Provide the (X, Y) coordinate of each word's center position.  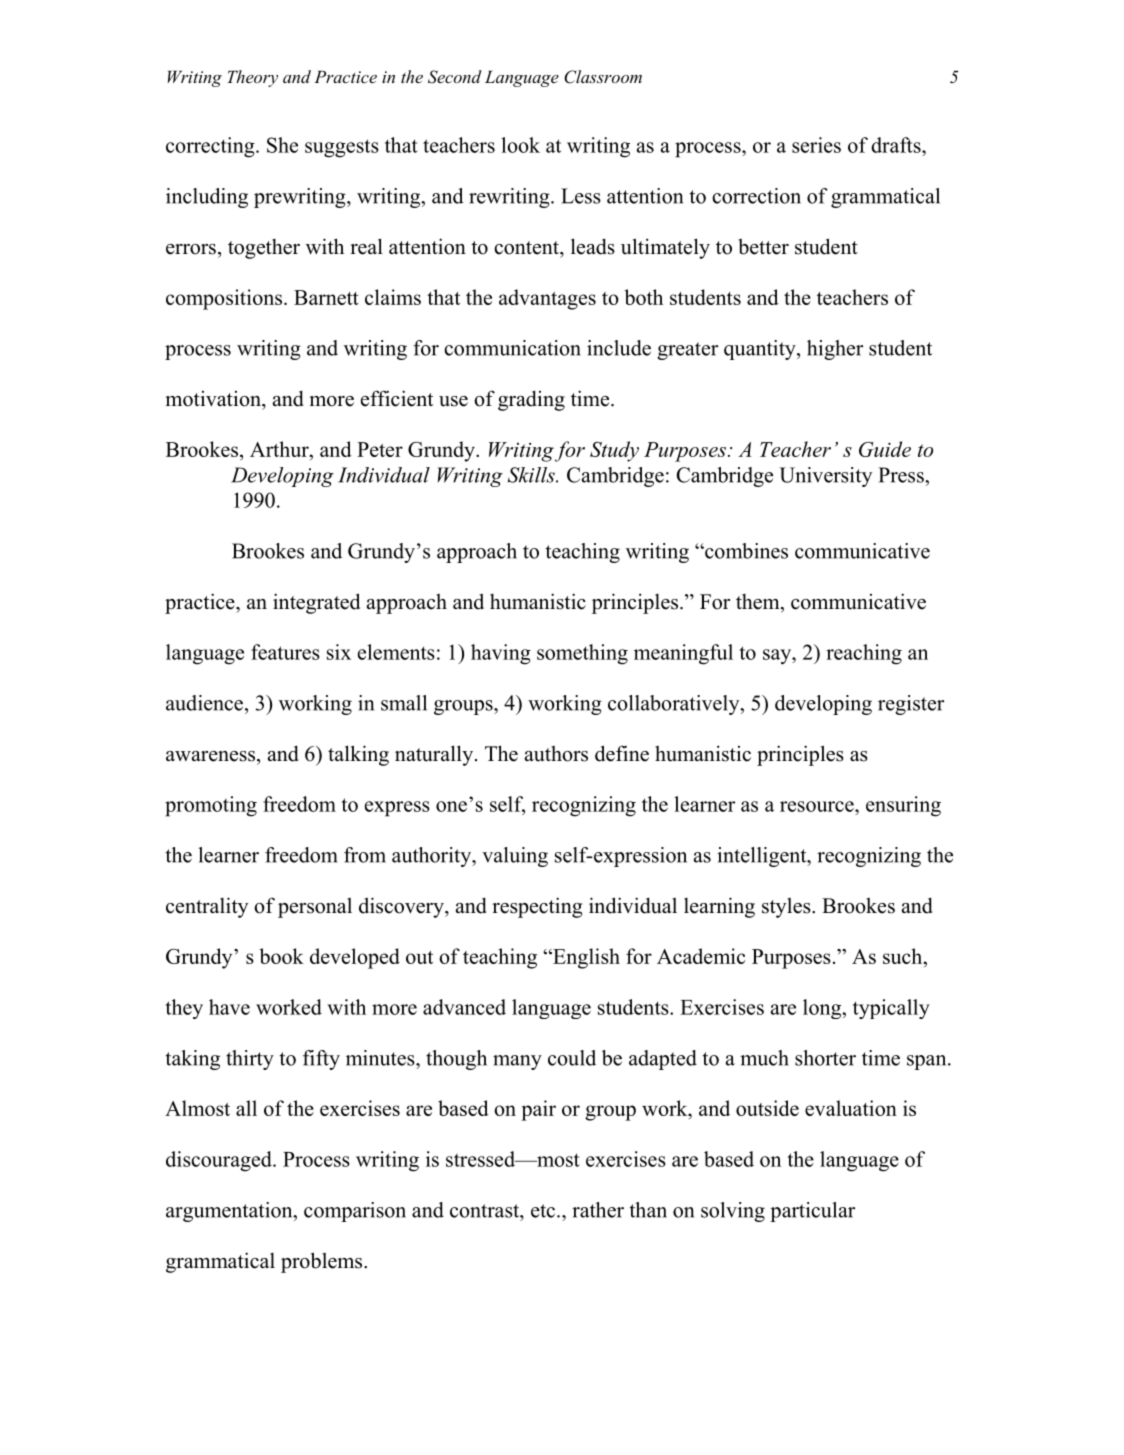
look (520, 145)
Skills (532, 475)
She (282, 145)
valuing (515, 857)
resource (818, 806)
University (825, 477)
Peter (380, 449)
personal (315, 908)
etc (544, 1211)
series (816, 145)
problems (323, 1262)
